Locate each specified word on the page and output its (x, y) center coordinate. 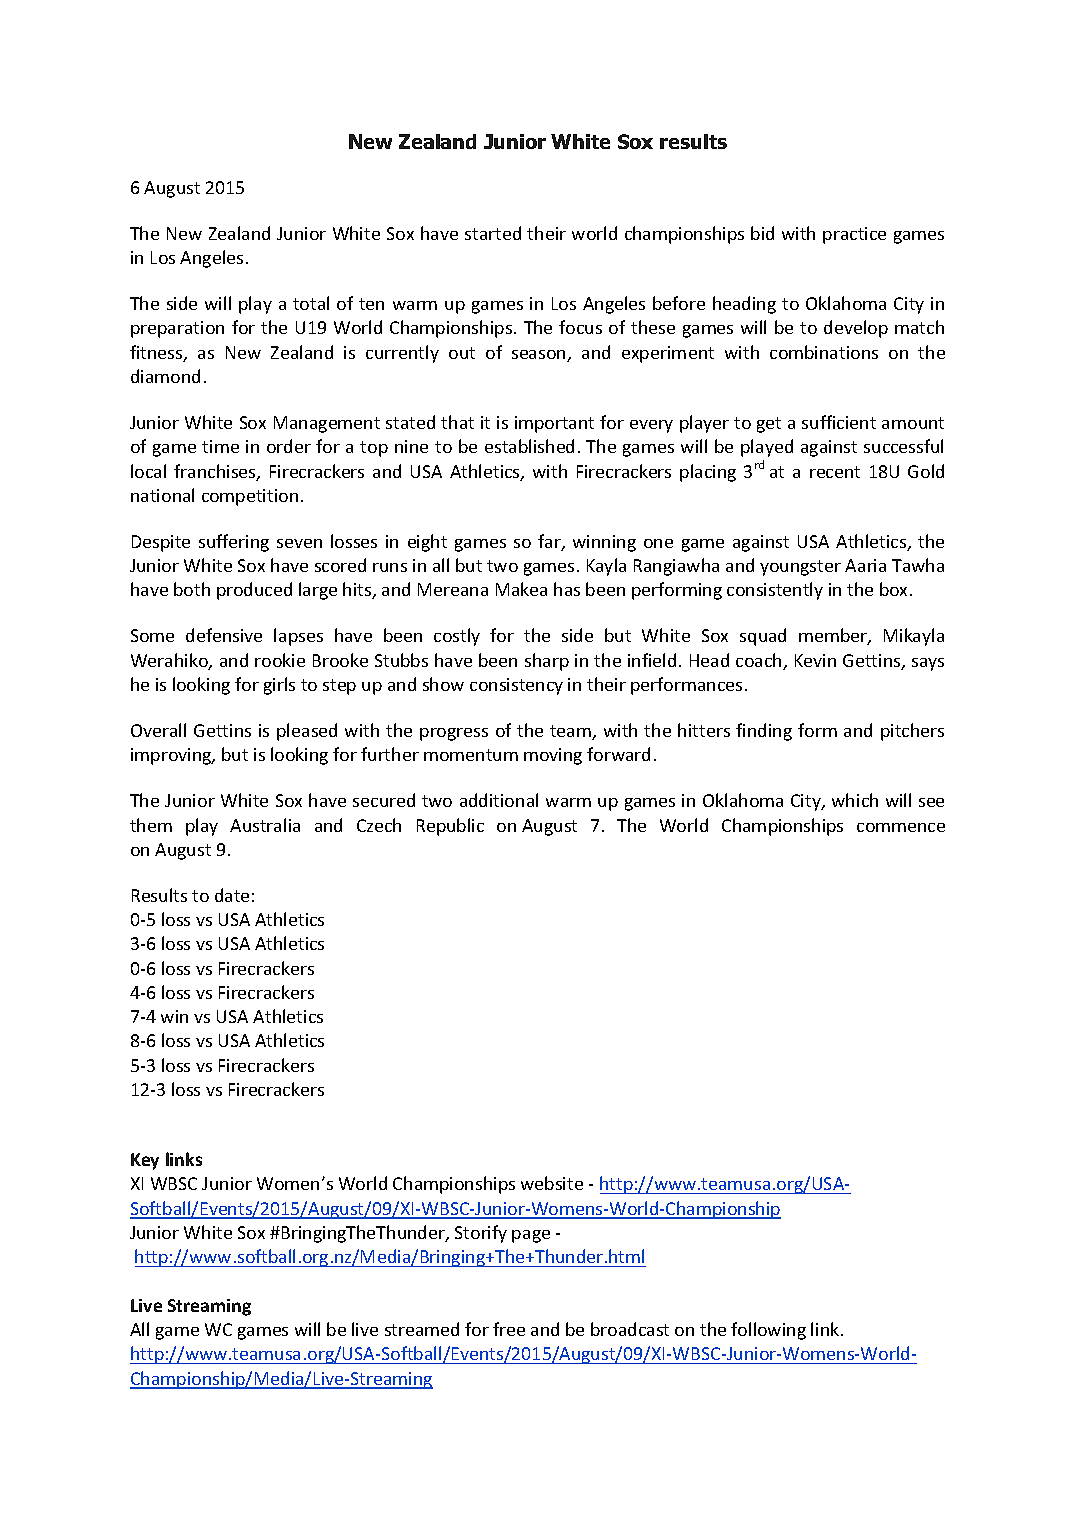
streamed (422, 1329)
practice (854, 235)
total (311, 303)
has (567, 589)
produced (254, 591)
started (493, 233)
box (895, 589)
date (232, 895)
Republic (450, 827)
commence (901, 827)
